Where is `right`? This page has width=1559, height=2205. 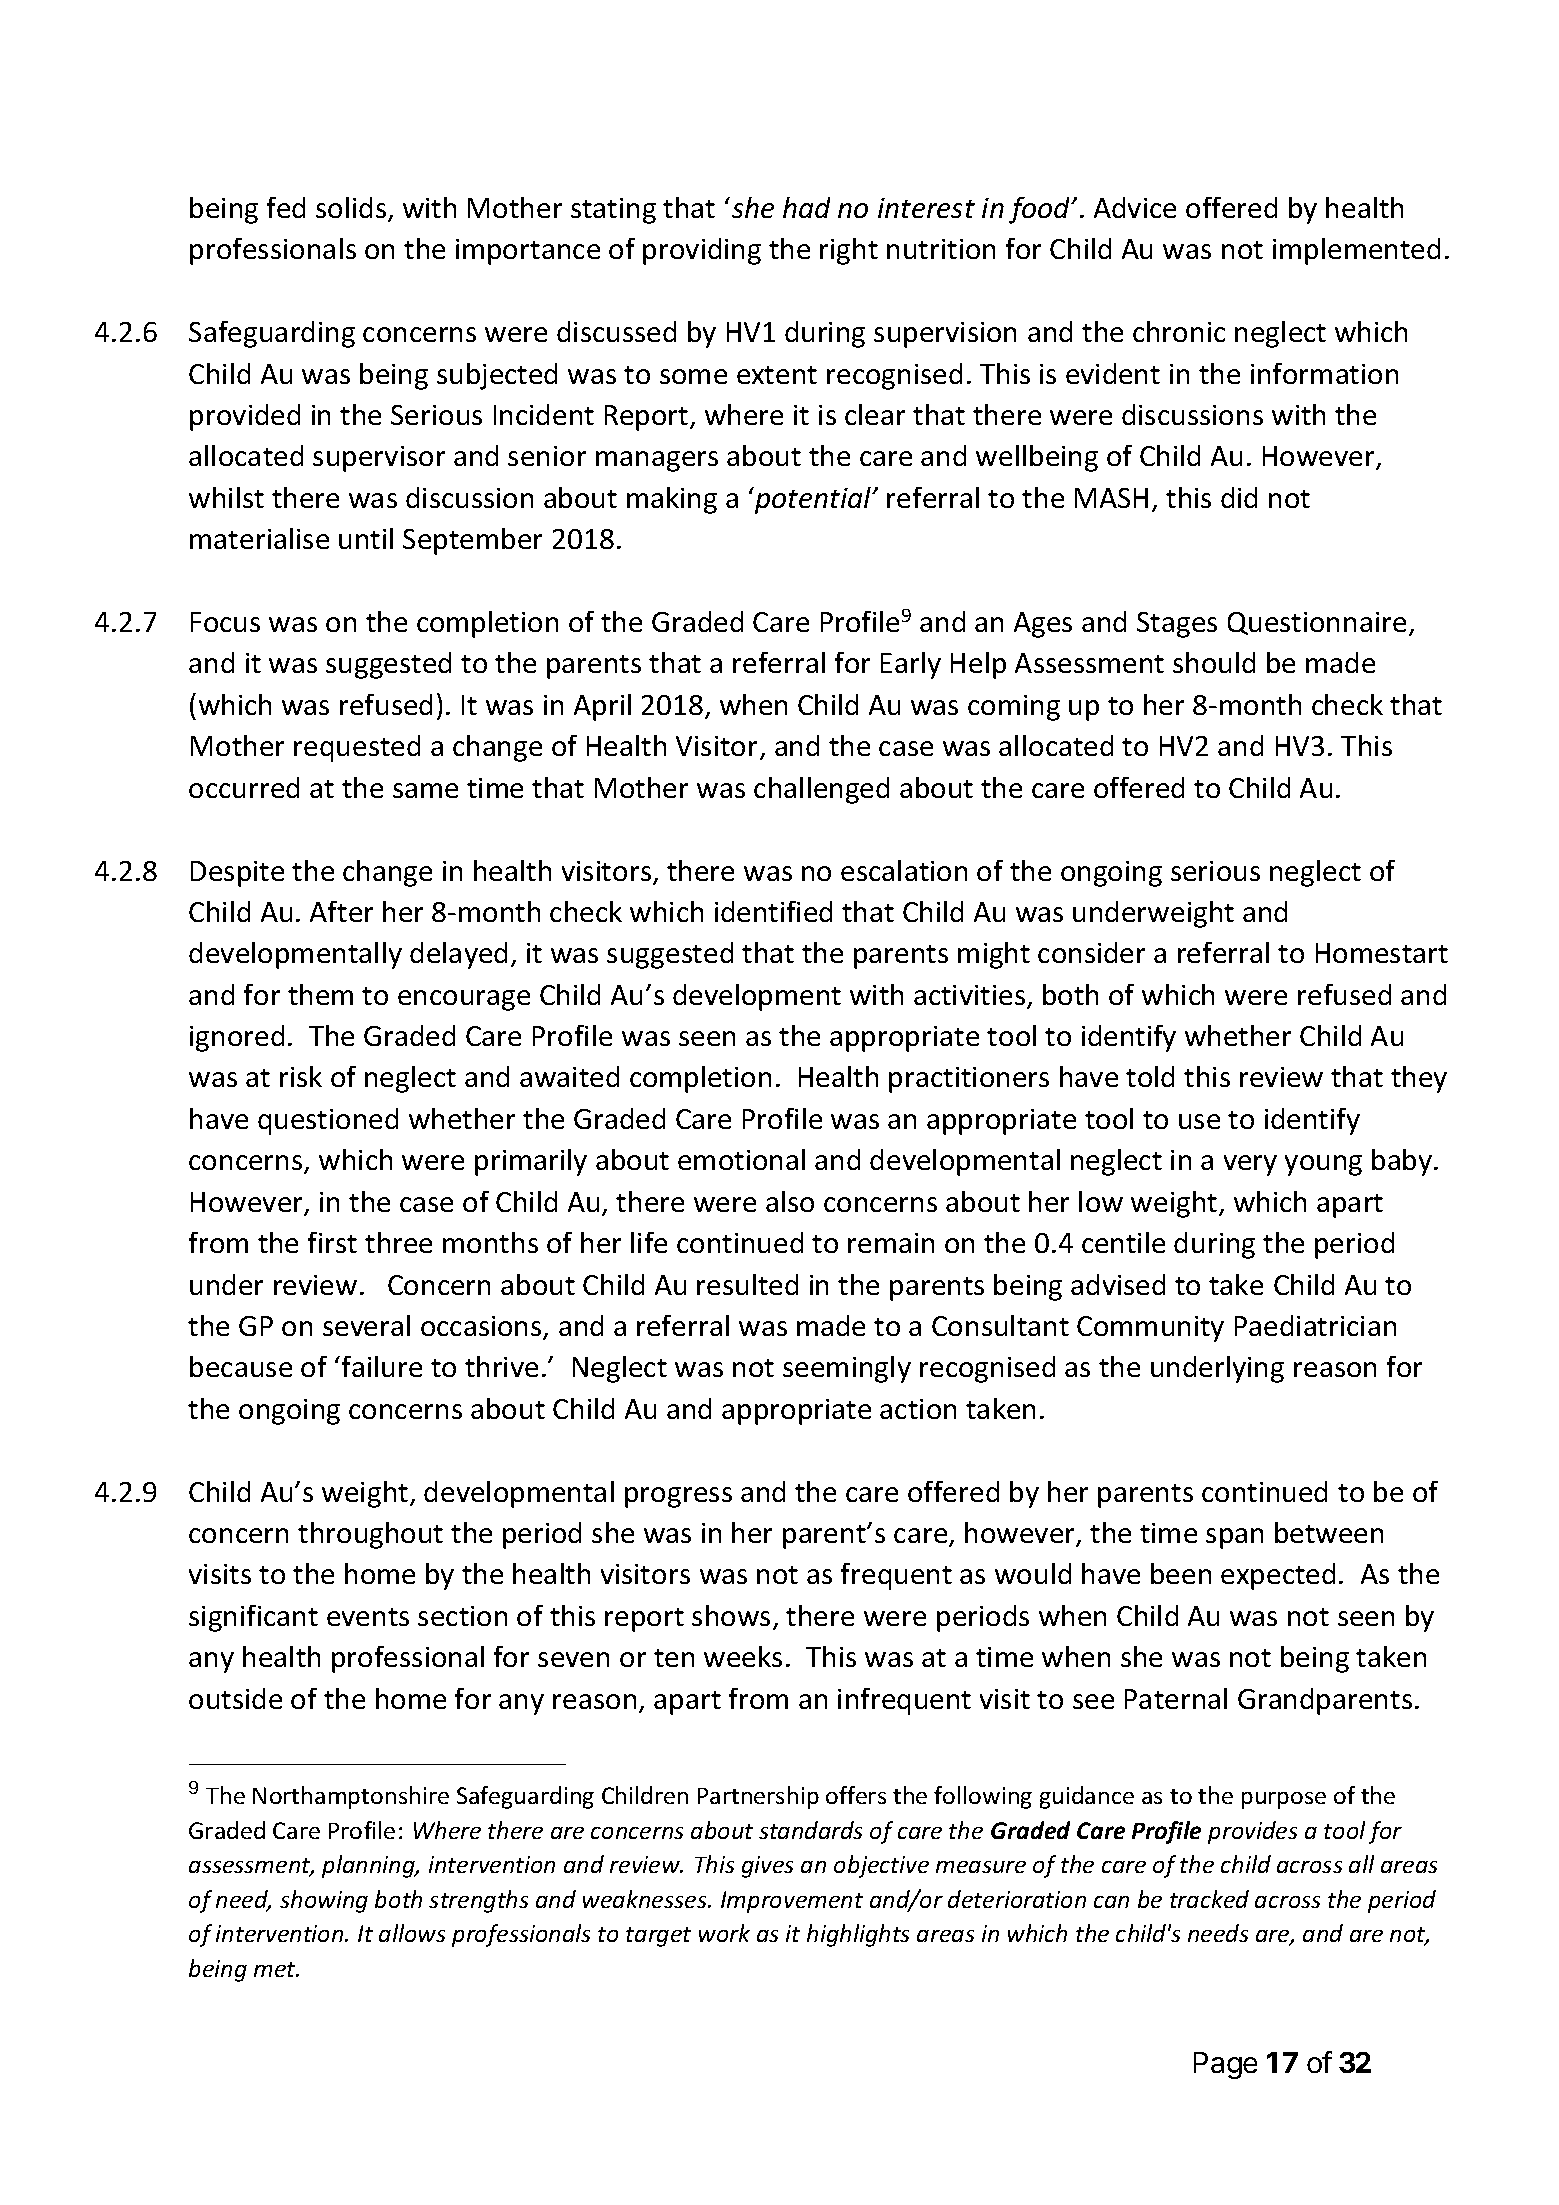 right is located at coordinates (849, 251).
